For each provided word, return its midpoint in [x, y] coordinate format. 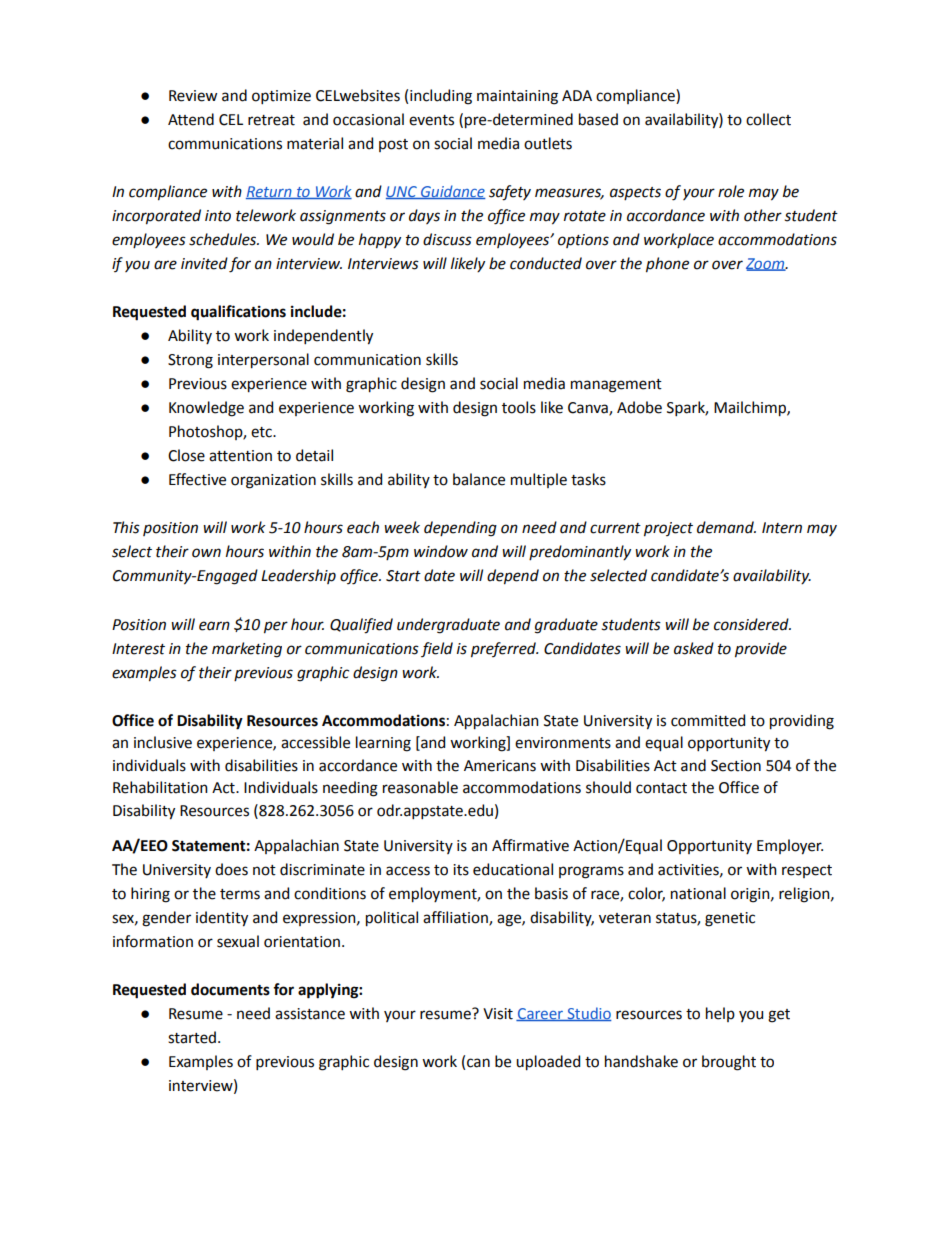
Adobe [639, 407]
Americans [500, 766]
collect [768, 119]
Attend [191, 119]
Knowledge [206, 409]
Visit [498, 1014]
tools [519, 407]
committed [708, 720]
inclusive [163, 742]
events [431, 120]
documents [230, 989]
